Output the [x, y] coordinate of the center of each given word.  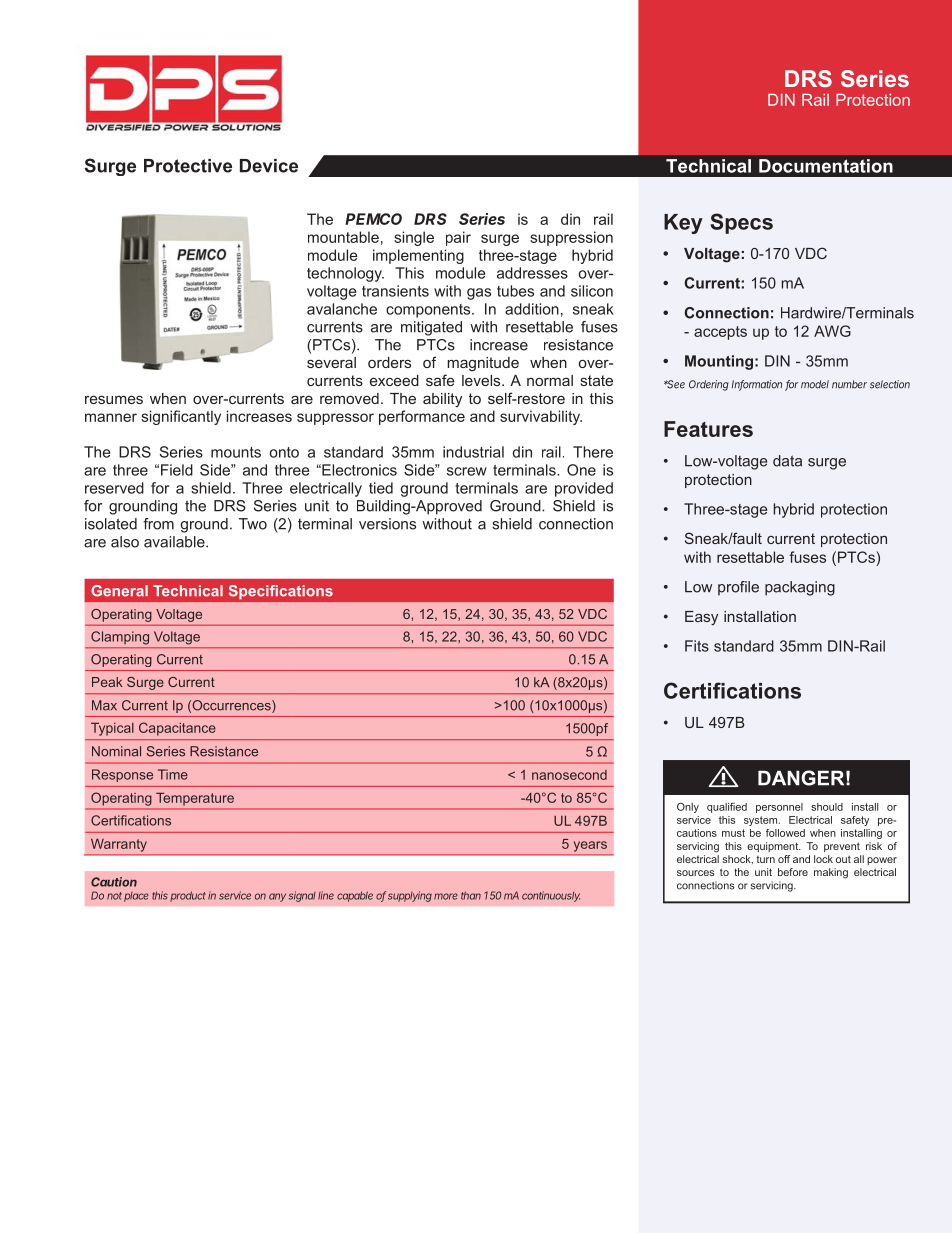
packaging [800, 588]
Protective [188, 166]
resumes [114, 399]
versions [387, 524]
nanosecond [569, 775]
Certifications [732, 690]
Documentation [826, 166]
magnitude [483, 364]
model [815, 384]
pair [458, 238]
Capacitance [177, 729]
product [188, 896]
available [175, 542]
